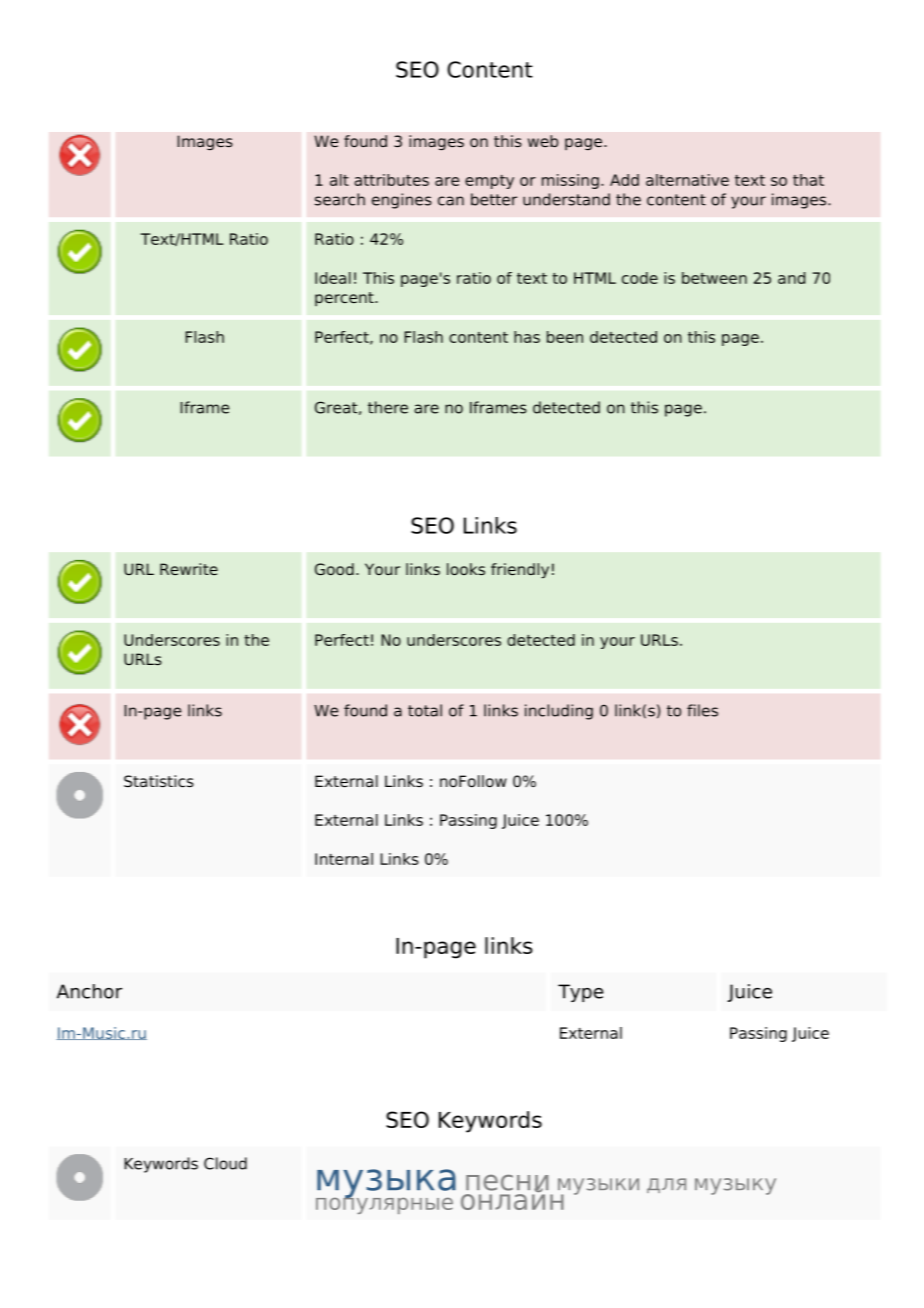 The image size is (924, 1308). What do you see at coordinates (489, 182) in the screenshot?
I see `empty` at bounding box center [489, 182].
